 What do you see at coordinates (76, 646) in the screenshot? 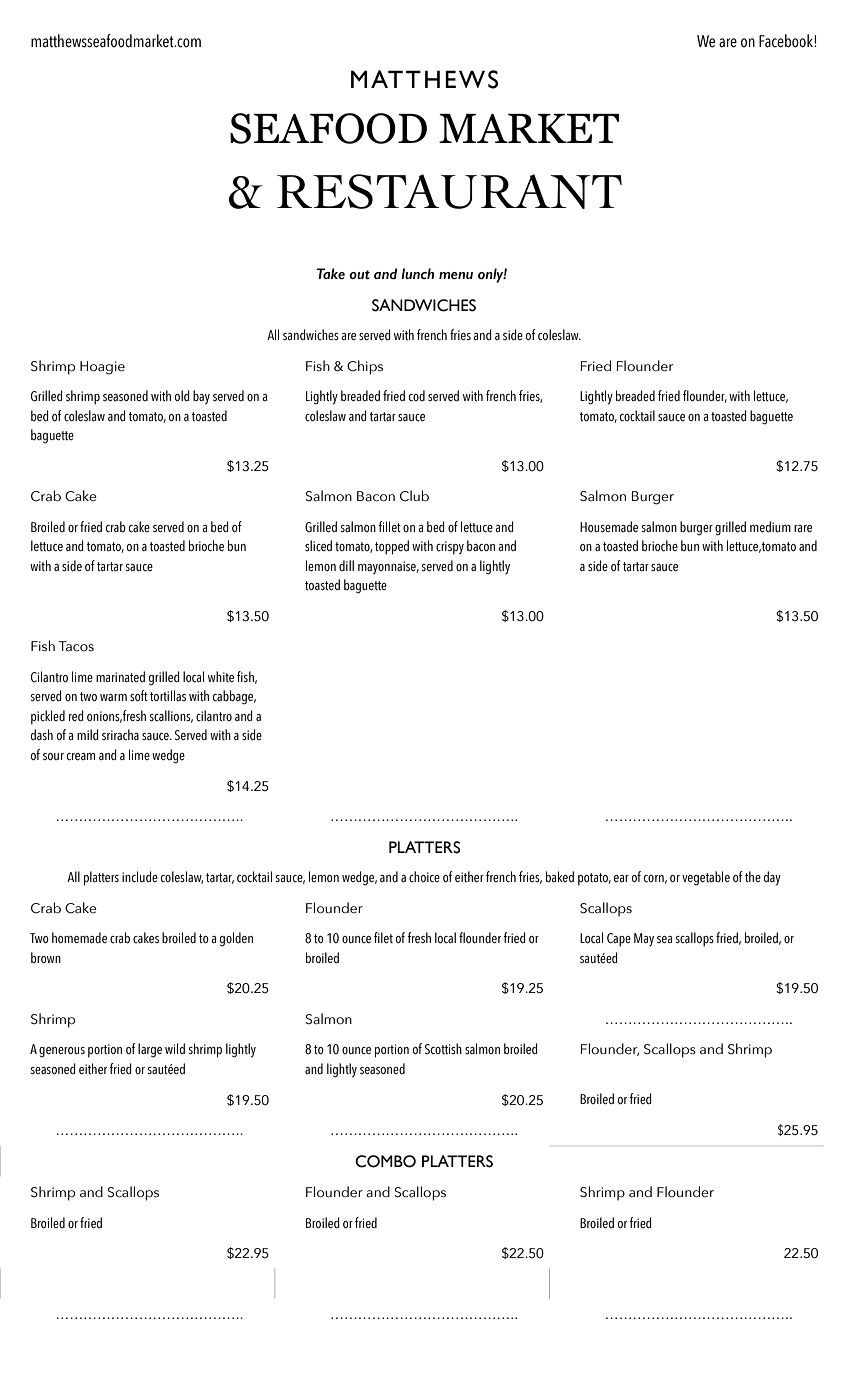
I see `Tacos` at bounding box center [76, 646].
